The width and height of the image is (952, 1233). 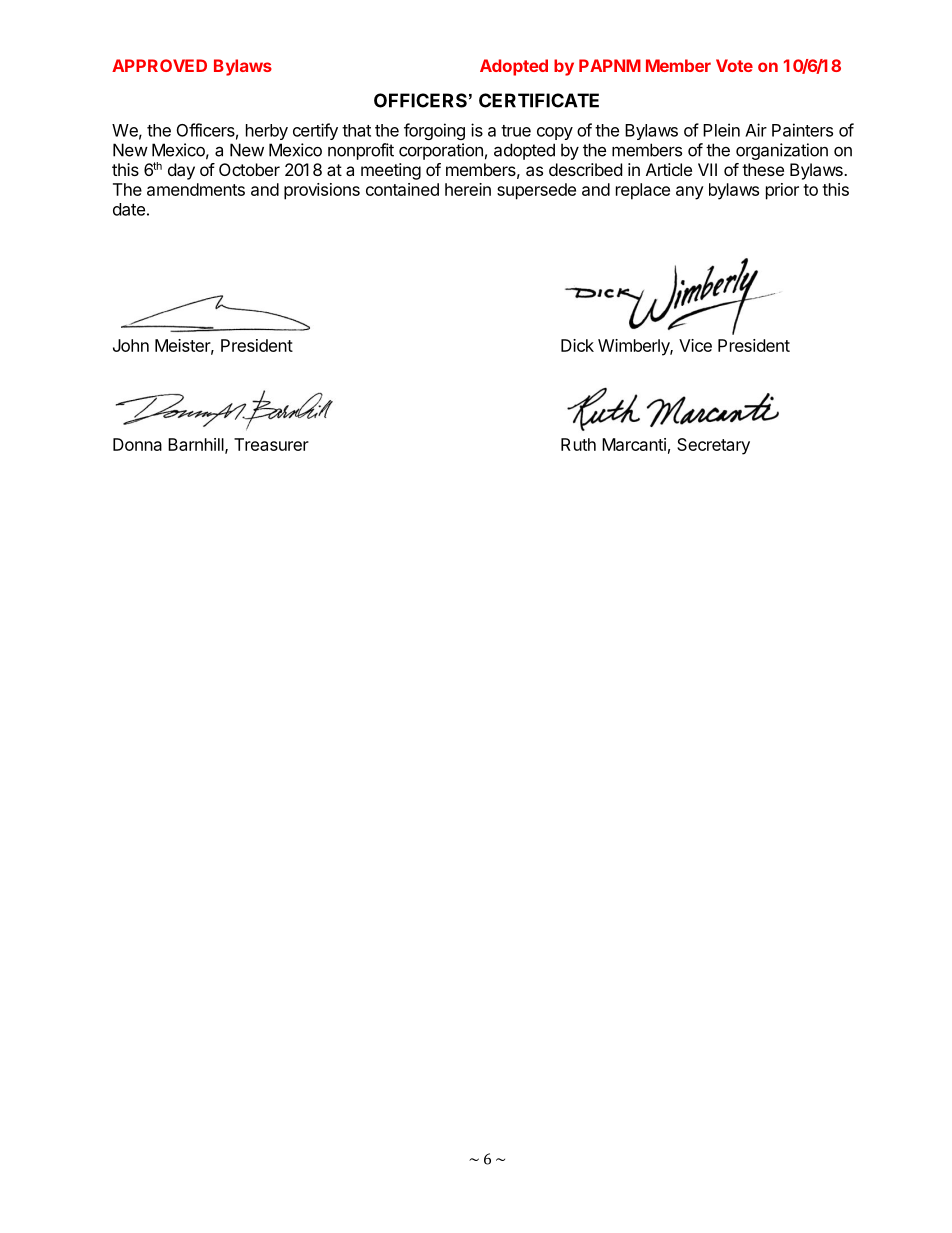 What do you see at coordinates (539, 100) in the image?
I see `CERTIFICATE` at bounding box center [539, 100].
